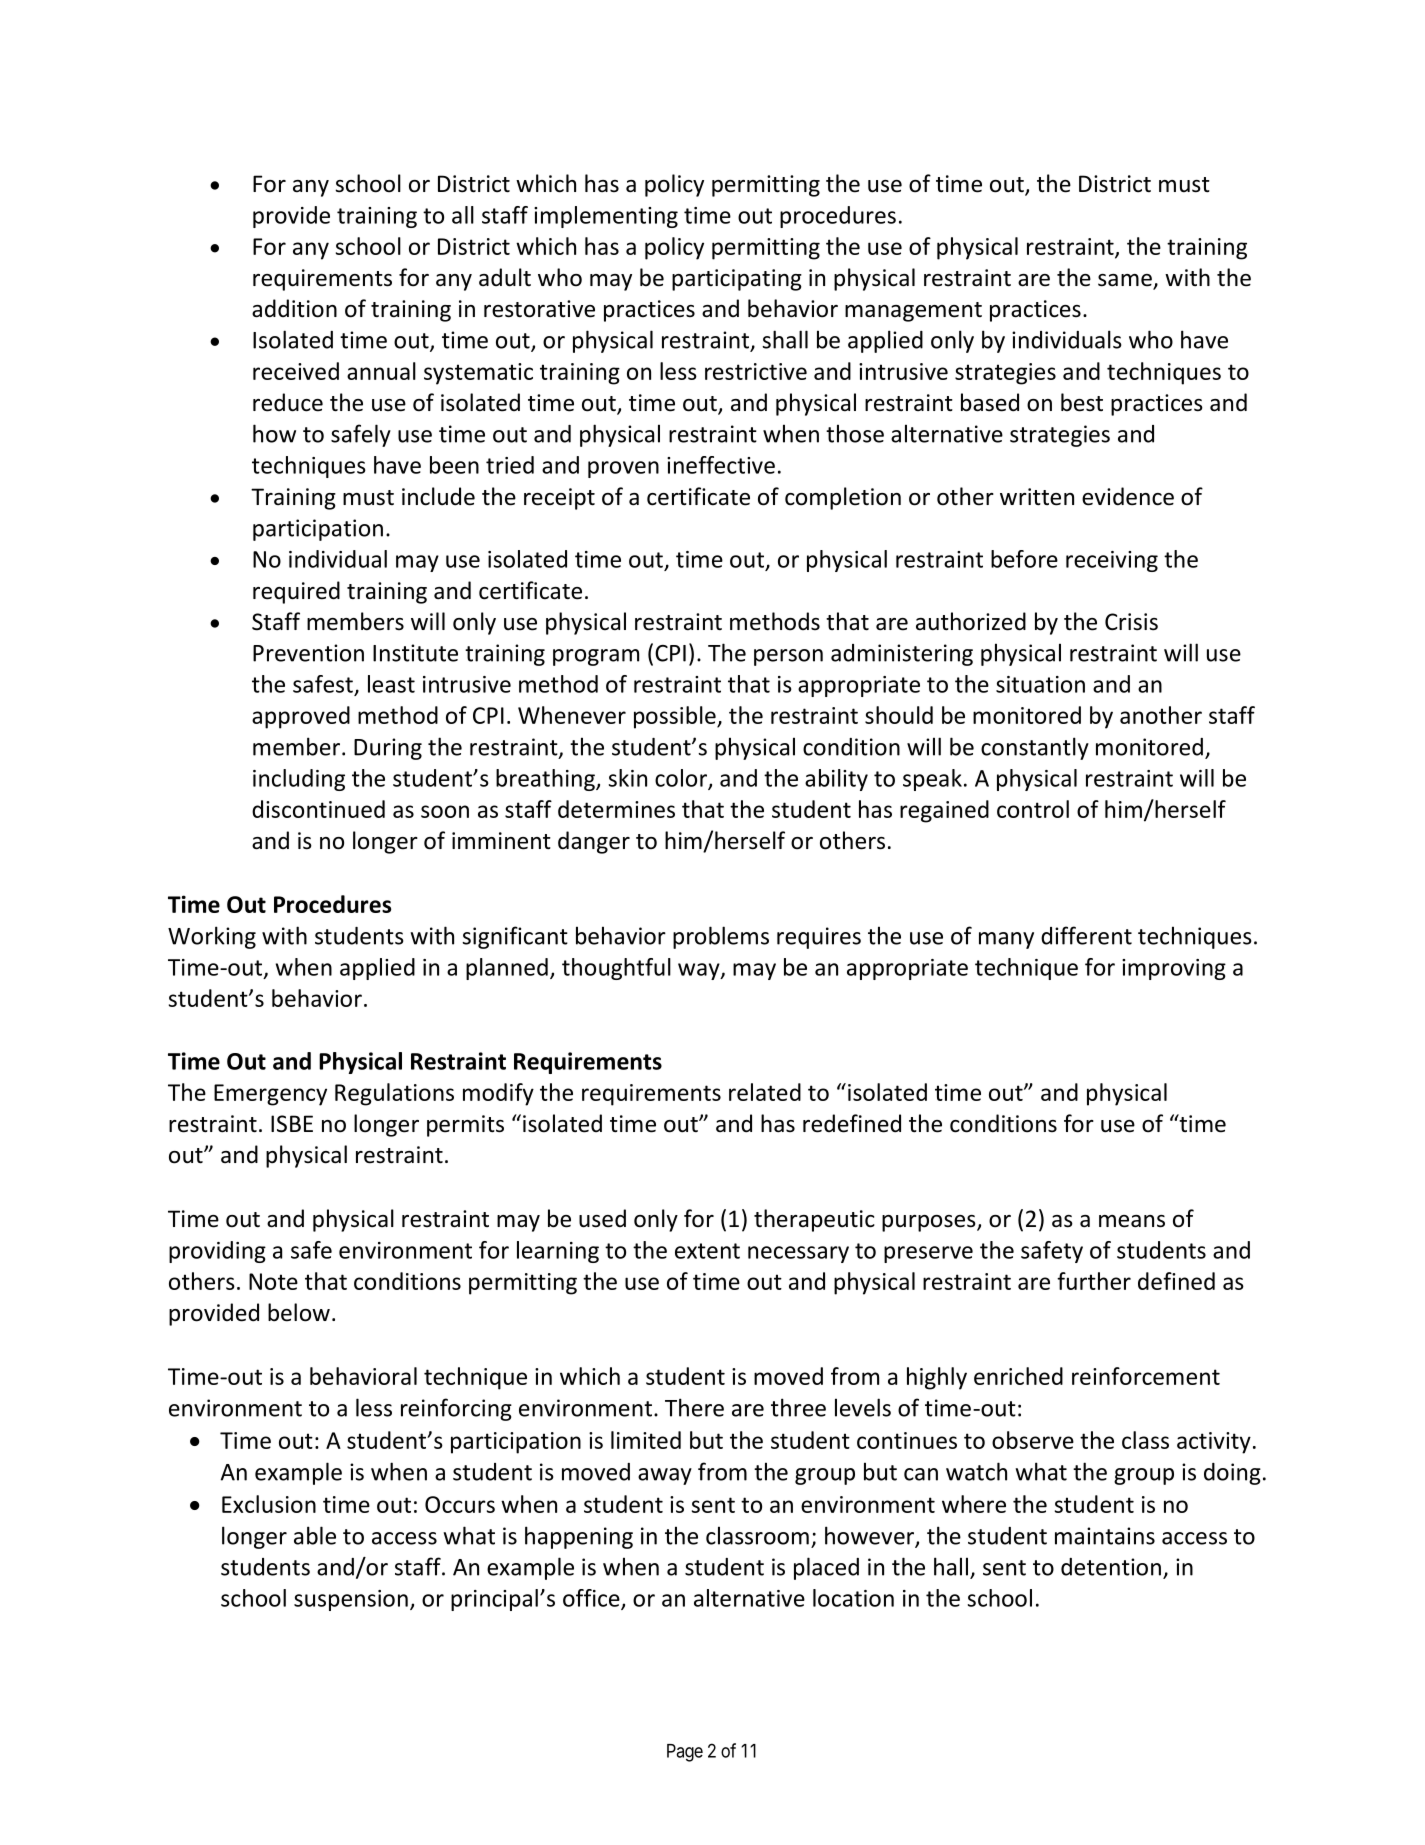 The height and width of the page is (1845, 1425). What do you see at coordinates (351, 1600) in the page?
I see `suspension` at bounding box center [351, 1600].
